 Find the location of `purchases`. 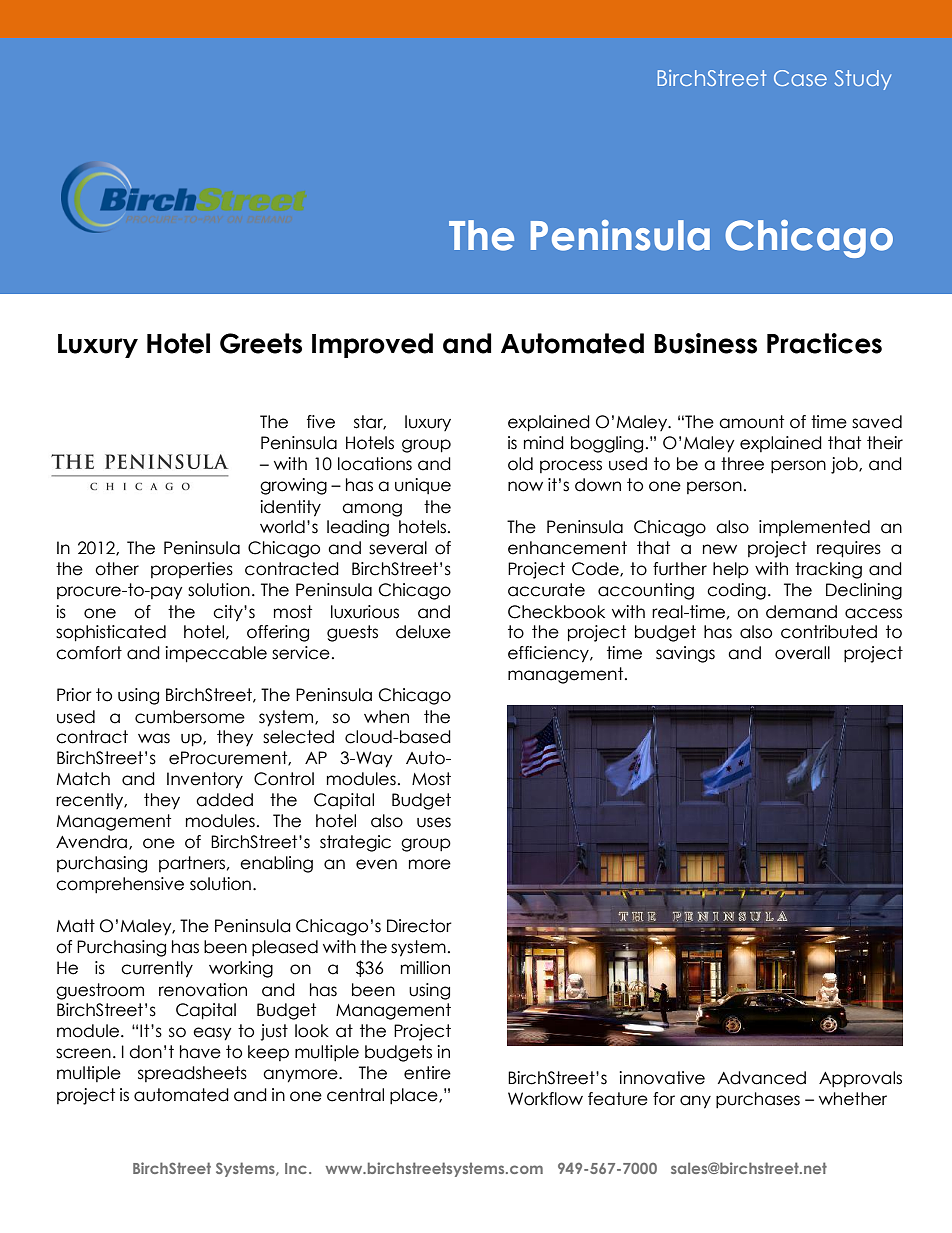

purchases is located at coordinates (758, 1100).
